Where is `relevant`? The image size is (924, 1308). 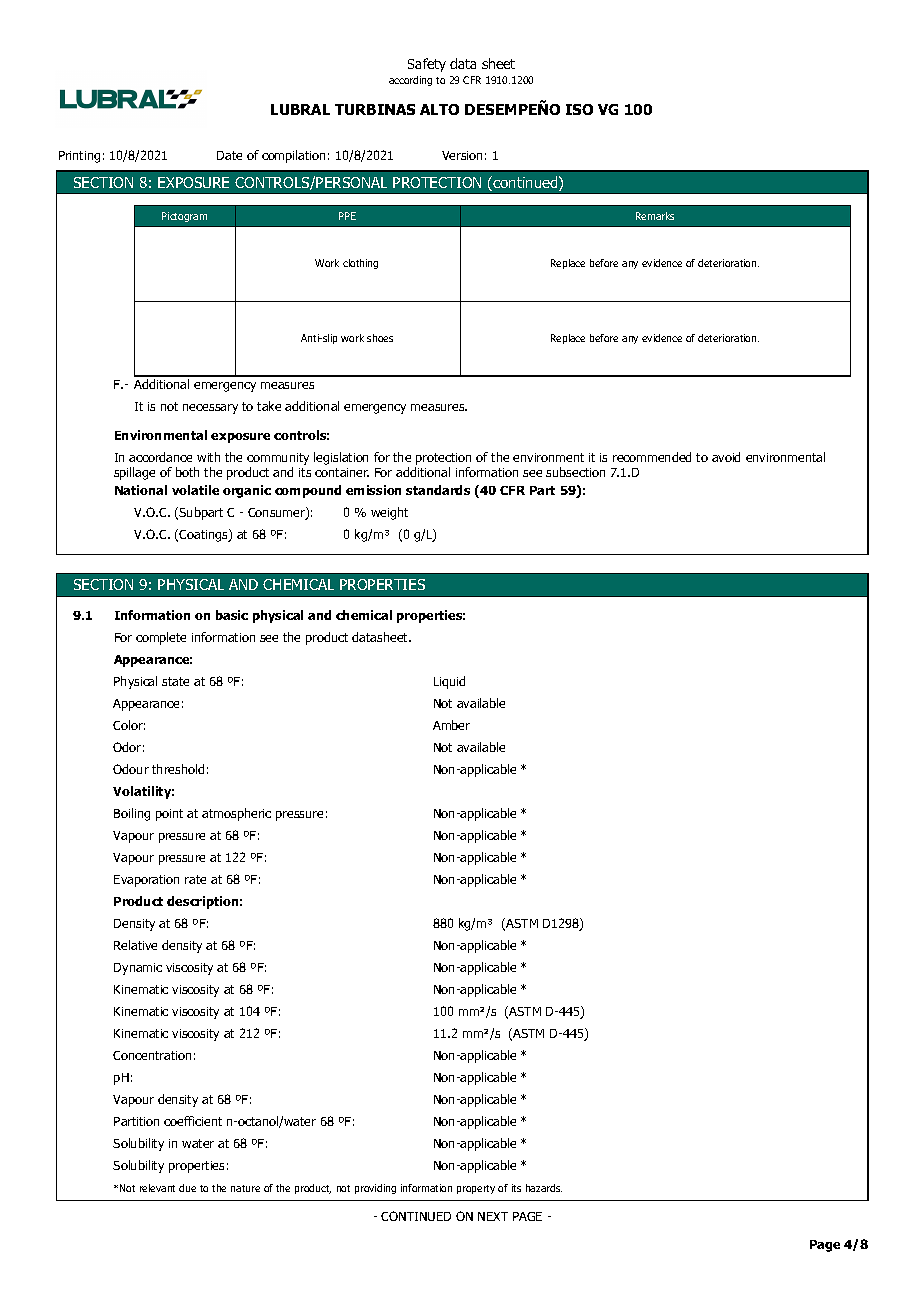
relevant is located at coordinates (157, 1188).
